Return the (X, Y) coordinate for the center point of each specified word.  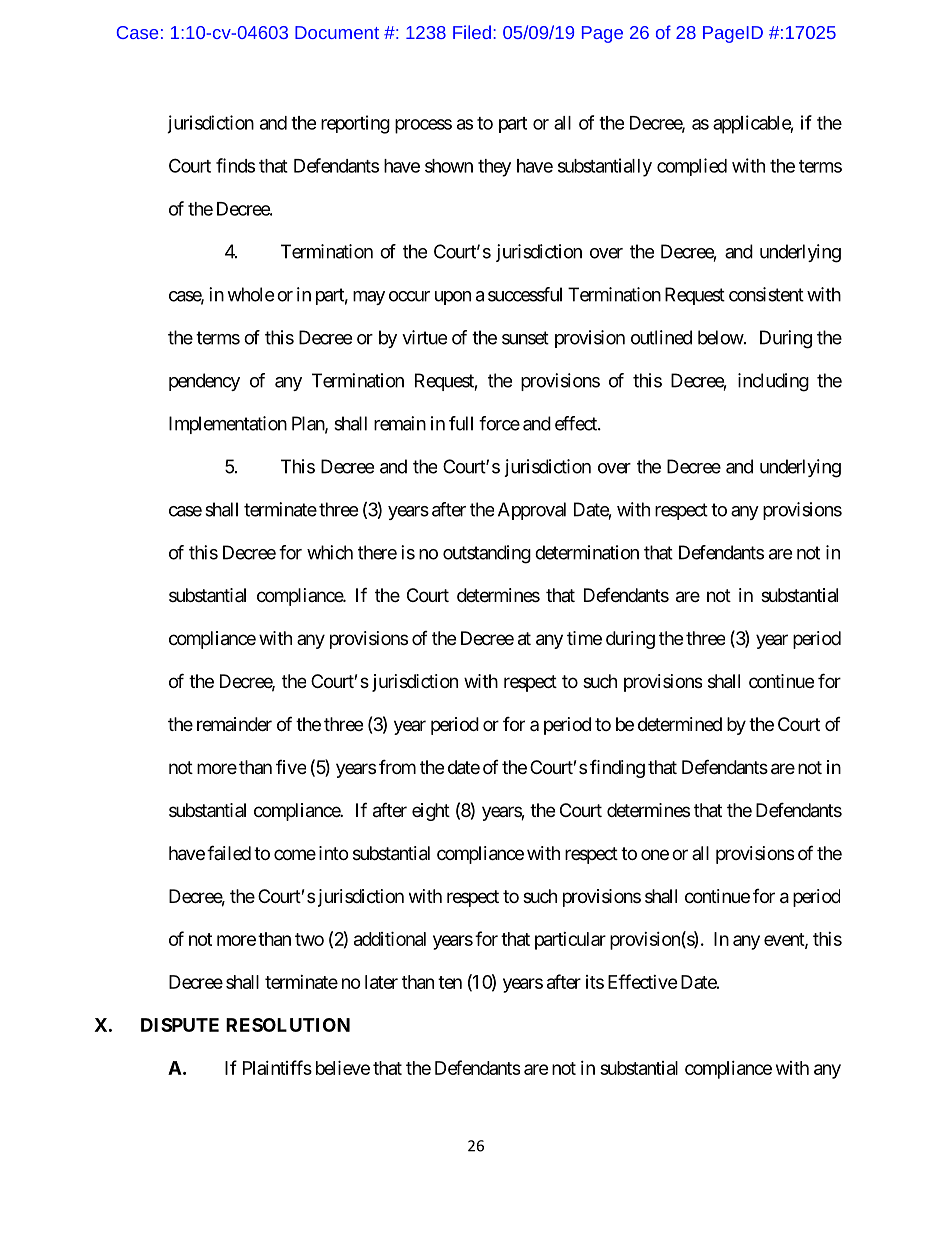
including (773, 382)
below (721, 337)
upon (453, 298)
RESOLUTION (288, 1025)
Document (337, 32)
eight (431, 812)
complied (692, 167)
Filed (472, 32)
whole (250, 294)
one (655, 854)
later (381, 982)
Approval (532, 511)
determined (680, 724)
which (330, 552)
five (291, 767)
